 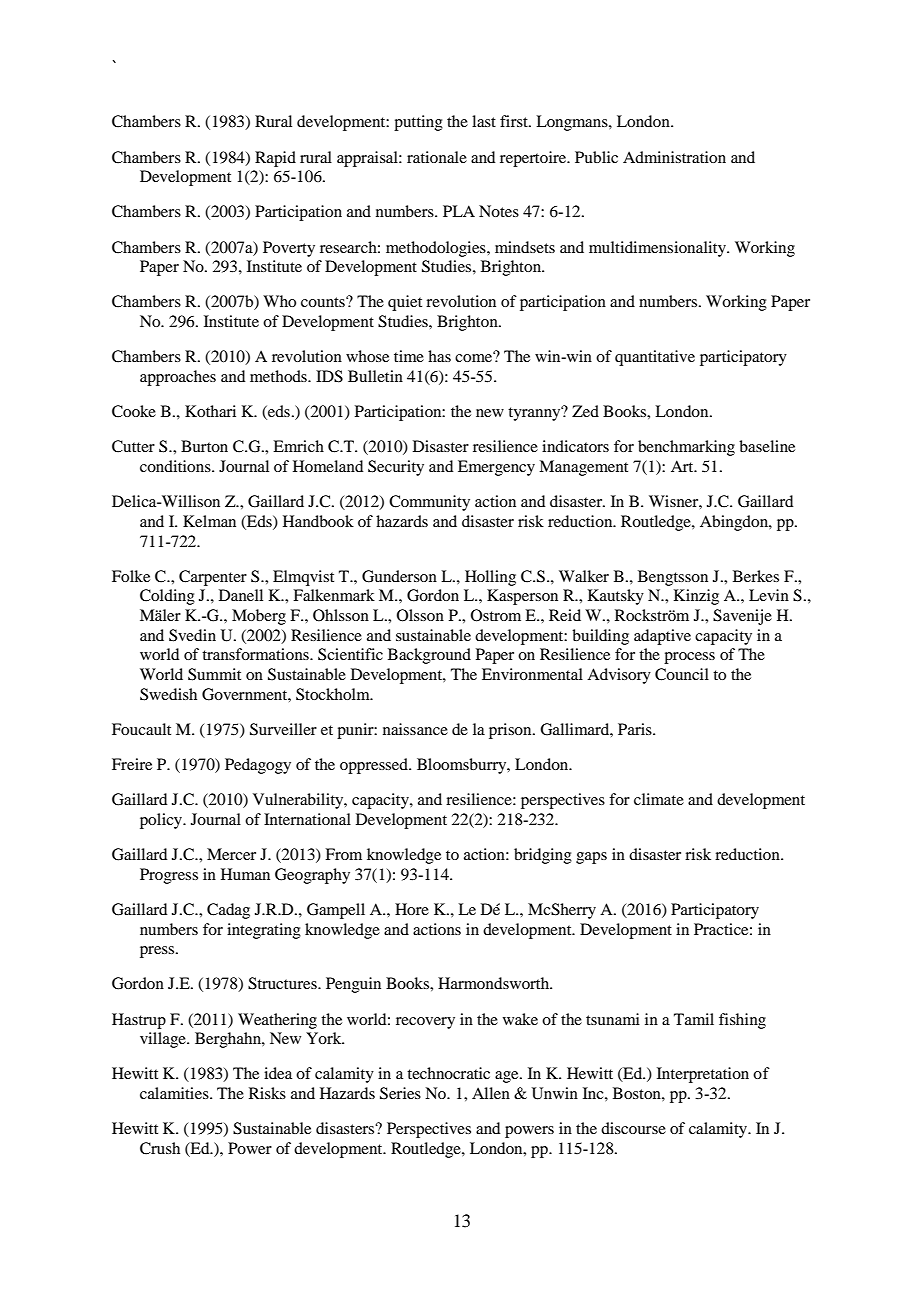 I want to click on prison, so click(x=511, y=731).
